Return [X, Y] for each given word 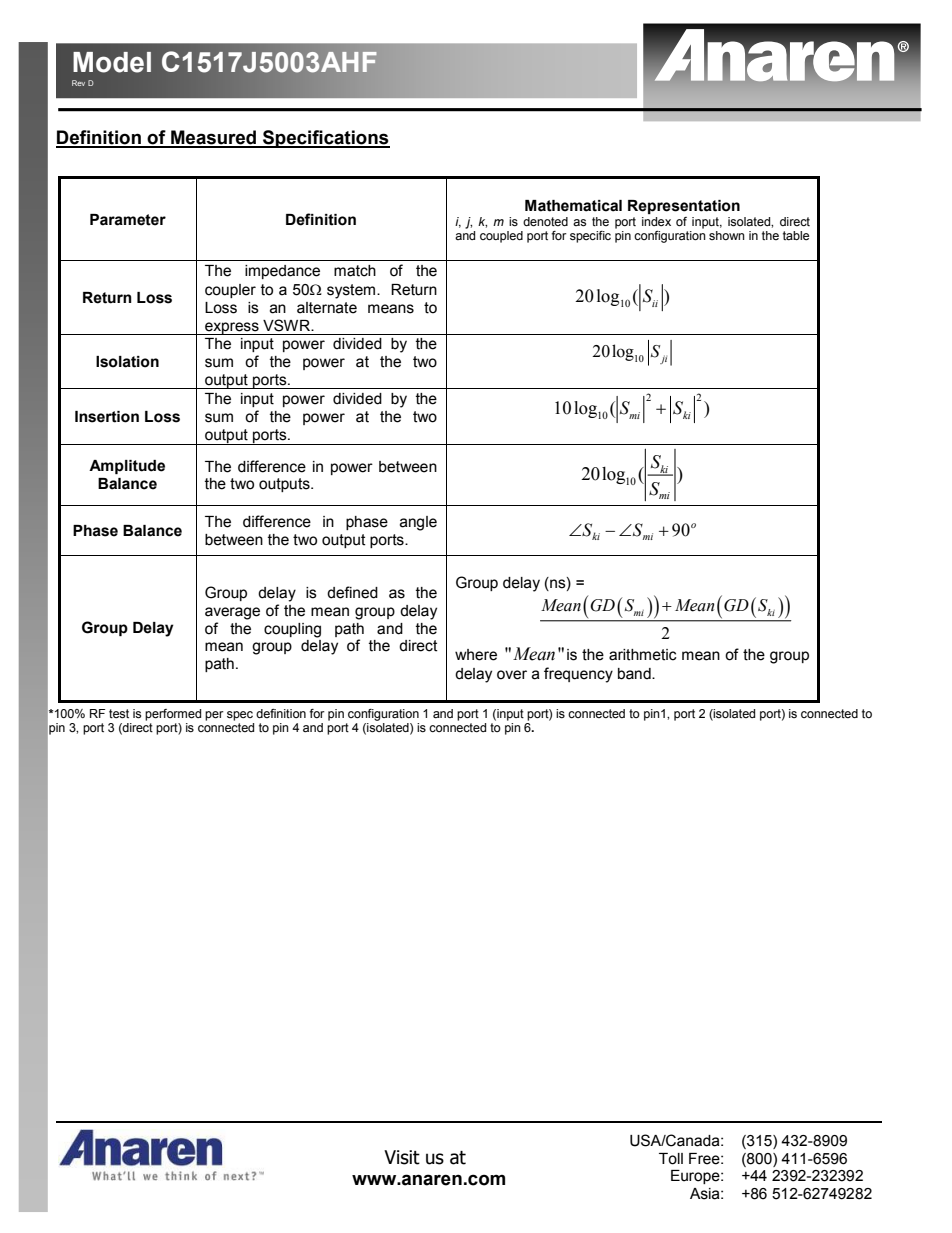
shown [727, 235]
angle [418, 523]
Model [112, 62]
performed [173, 715]
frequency [578, 675]
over [512, 675]
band [635, 674]
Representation [684, 207]
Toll [671, 1159]
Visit [402, 1157]
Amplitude [127, 467]
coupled [501, 237]
